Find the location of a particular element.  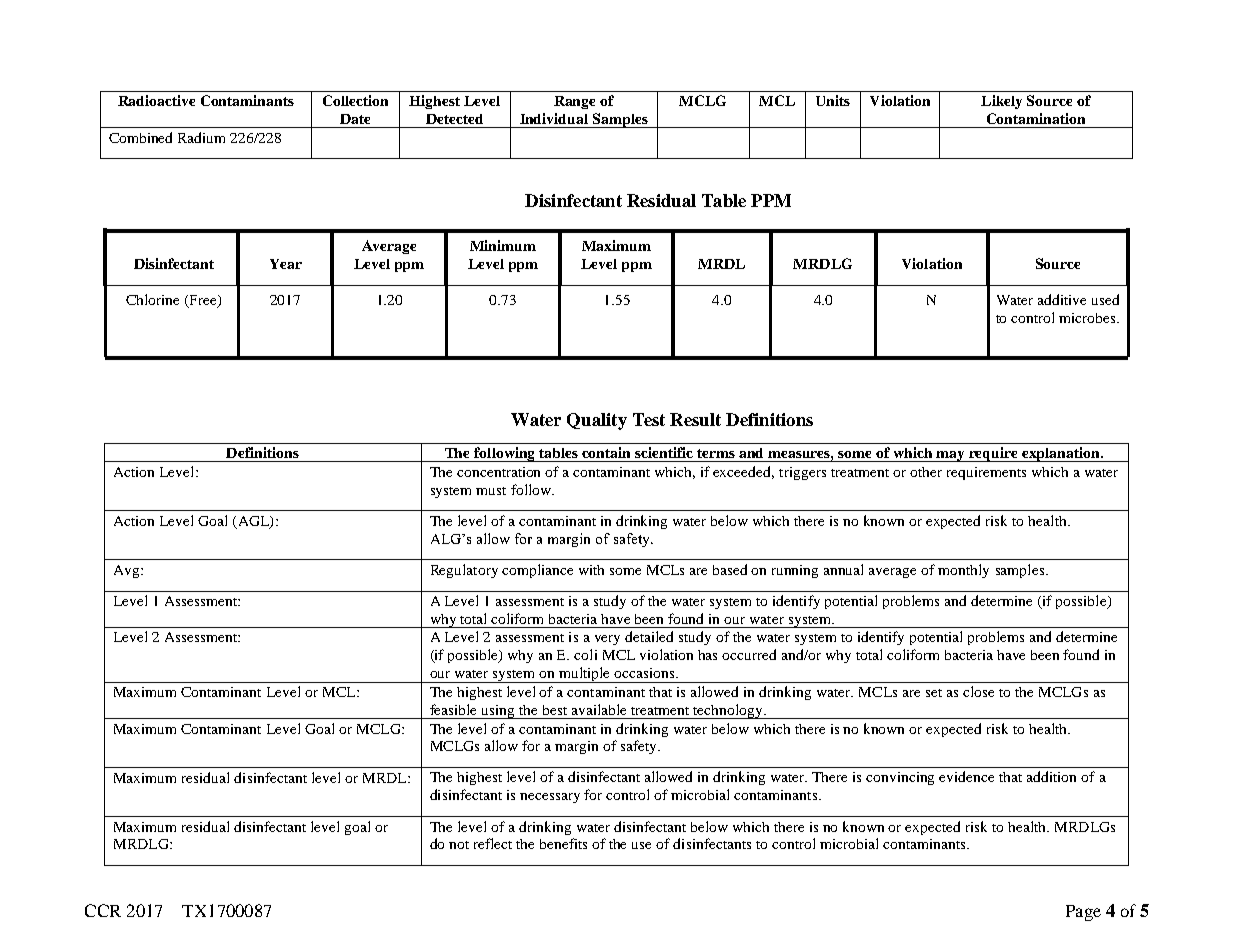

close is located at coordinates (978, 691).
